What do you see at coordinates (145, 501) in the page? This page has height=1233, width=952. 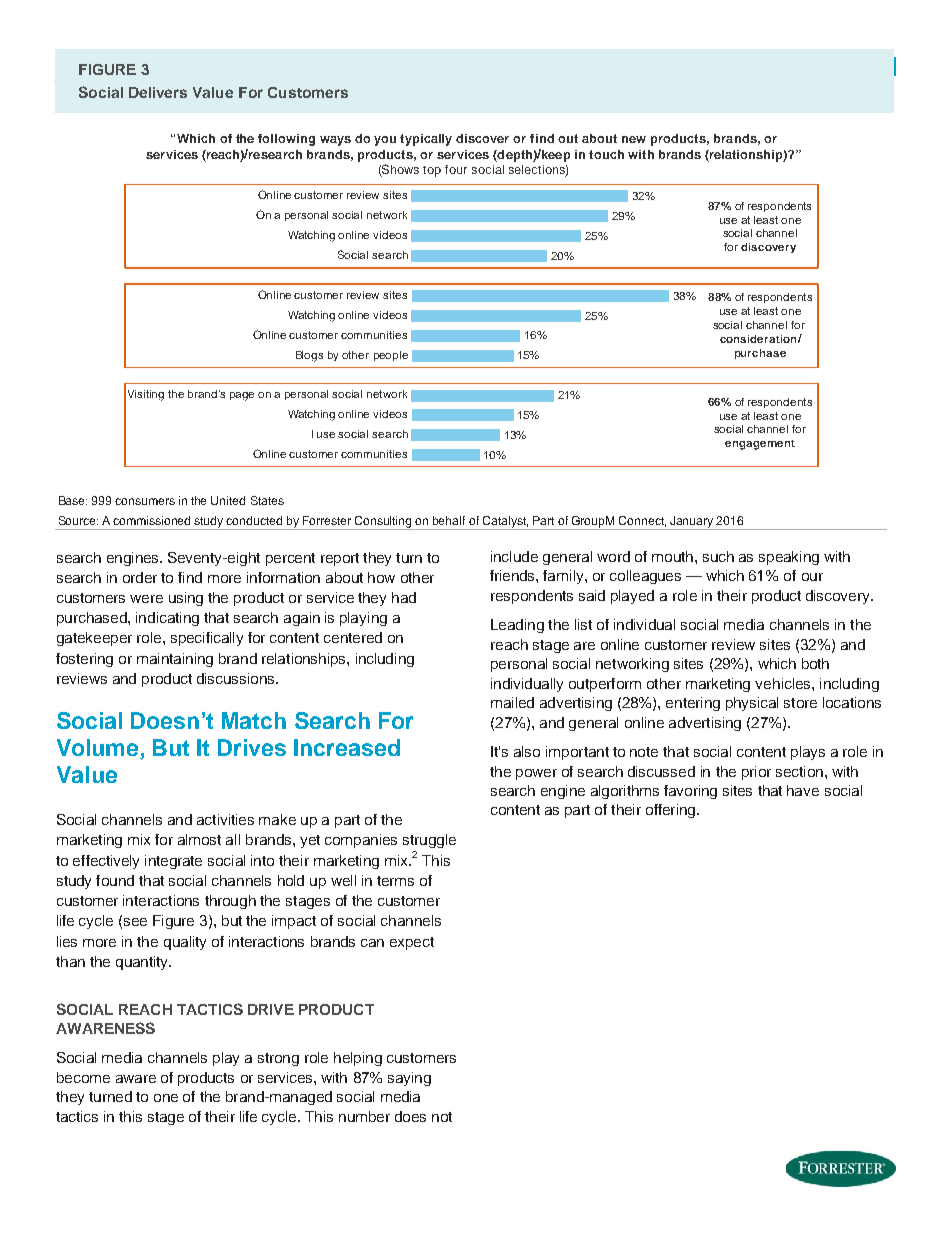 I see `consumers` at bounding box center [145, 501].
